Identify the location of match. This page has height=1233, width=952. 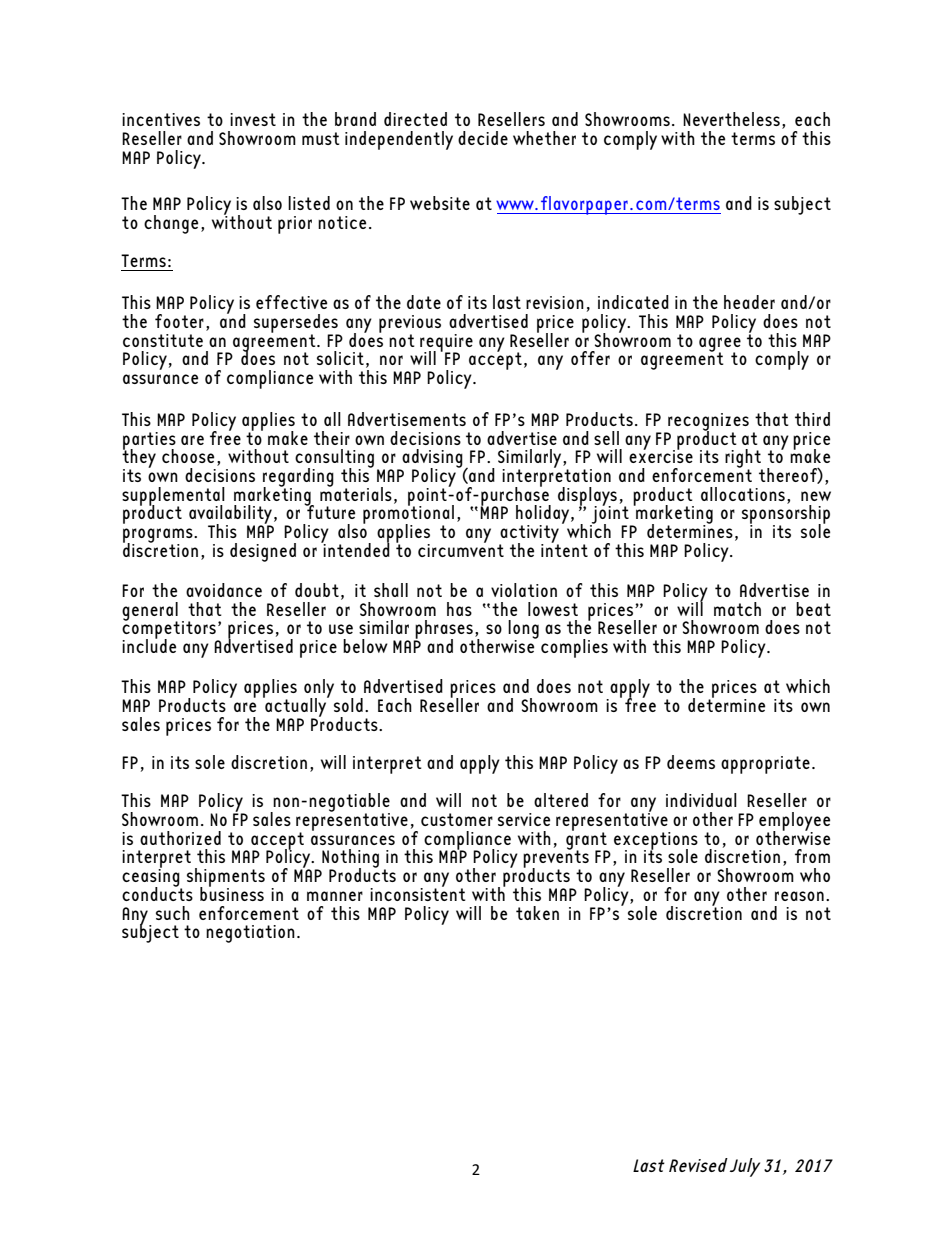
(737, 609).
